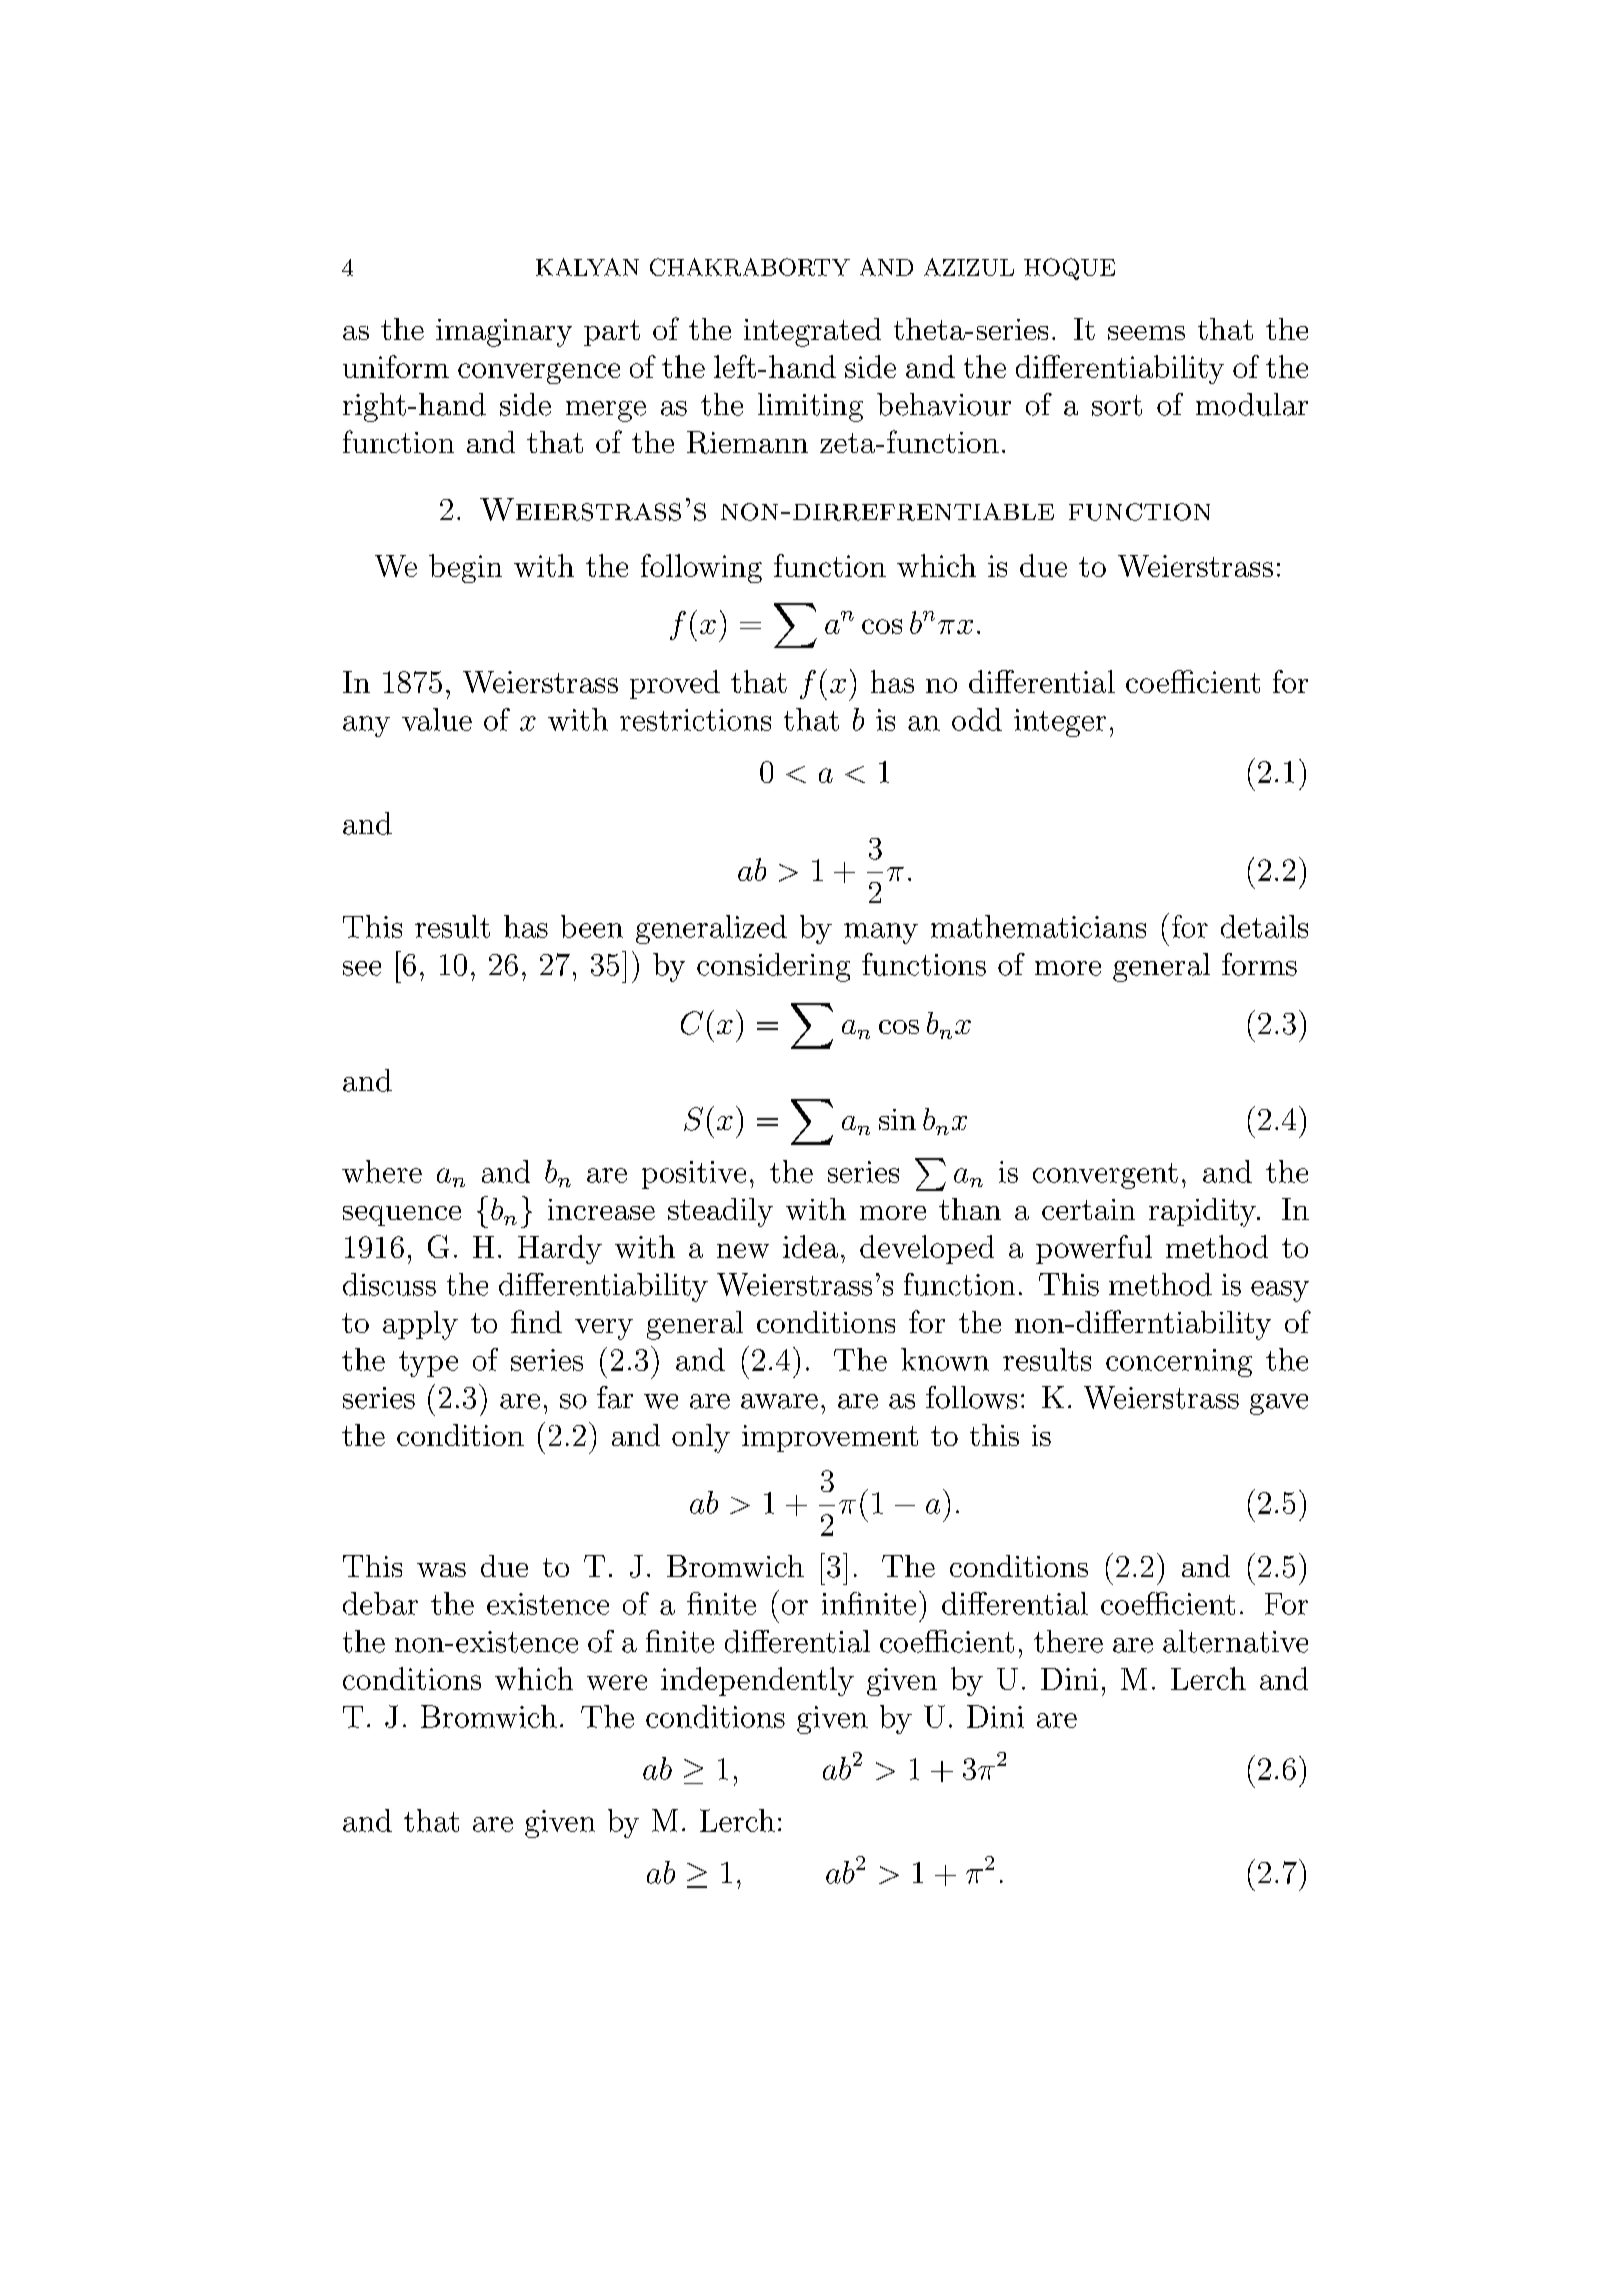 This screenshot has height=2272, width=1606. What do you see at coordinates (1060, 723) in the screenshot?
I see `integer` at bounding box center [1060, 723].
